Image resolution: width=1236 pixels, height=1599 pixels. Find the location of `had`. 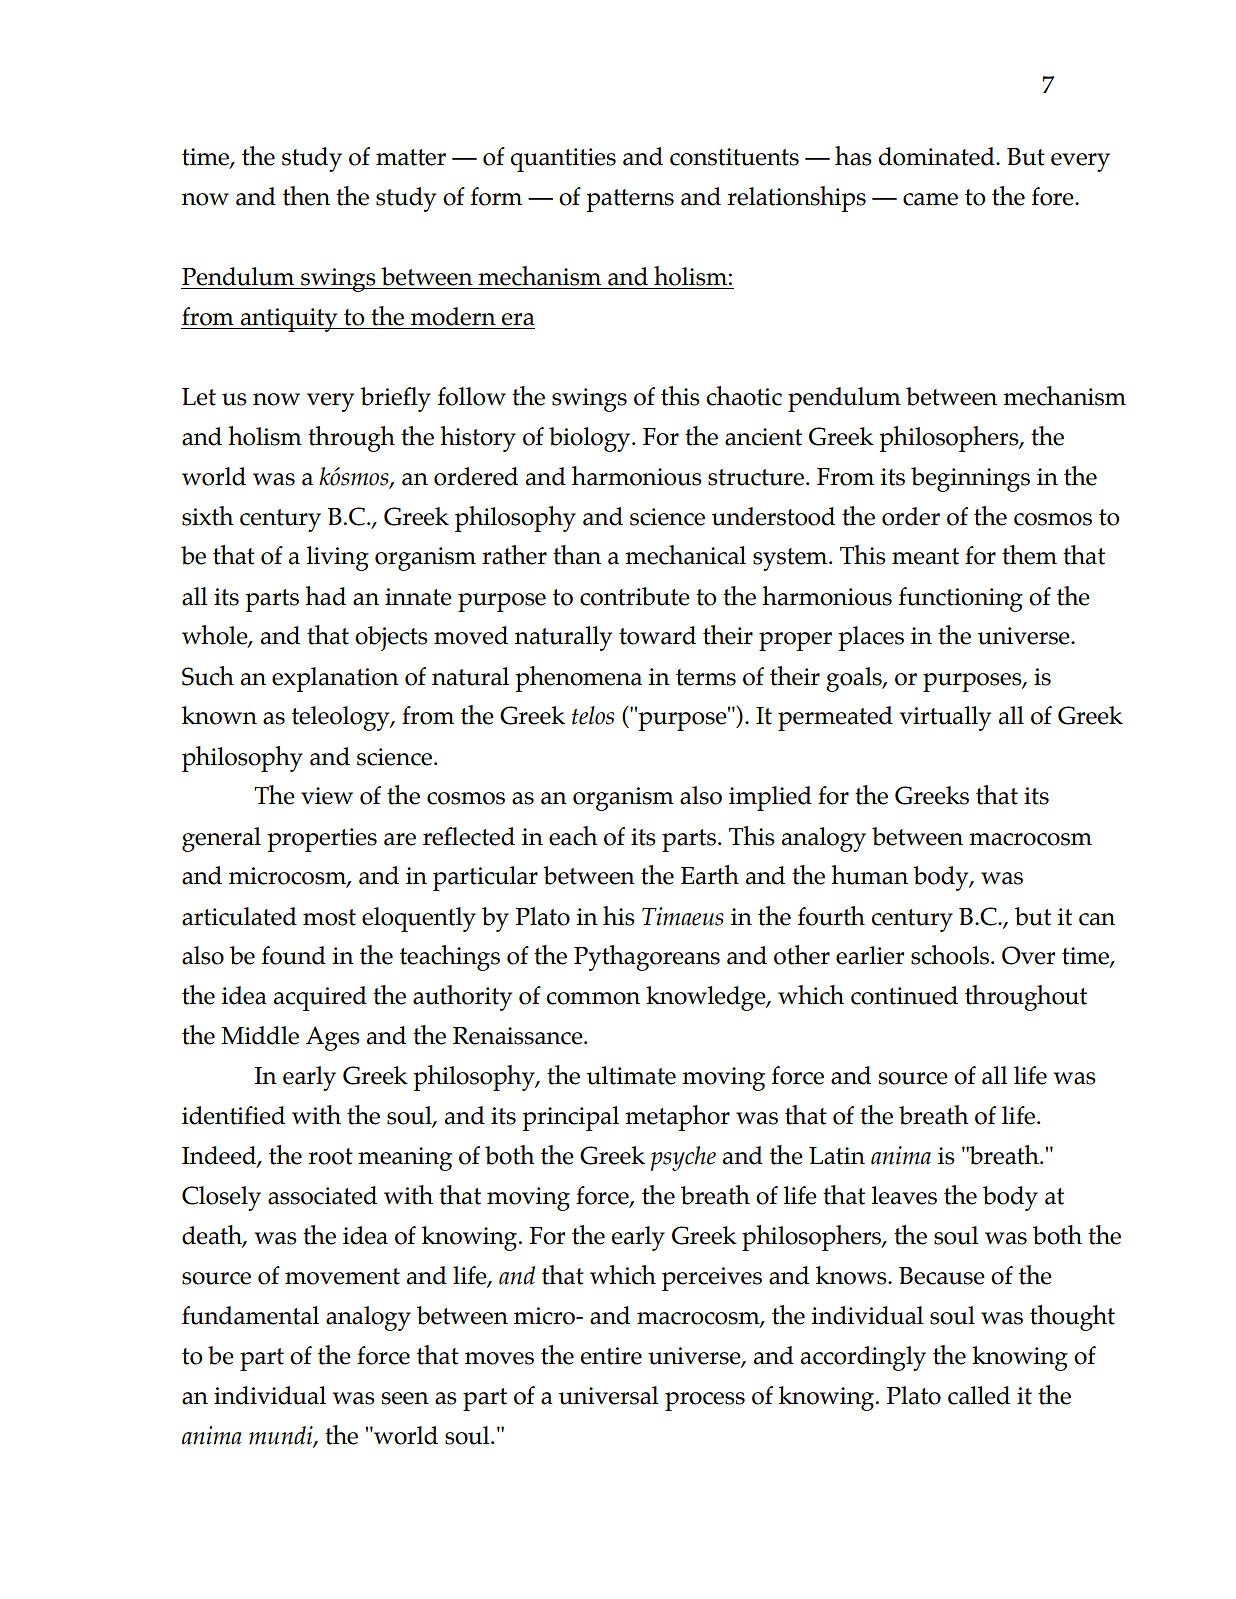

had is located at coordinates (325, 596).
